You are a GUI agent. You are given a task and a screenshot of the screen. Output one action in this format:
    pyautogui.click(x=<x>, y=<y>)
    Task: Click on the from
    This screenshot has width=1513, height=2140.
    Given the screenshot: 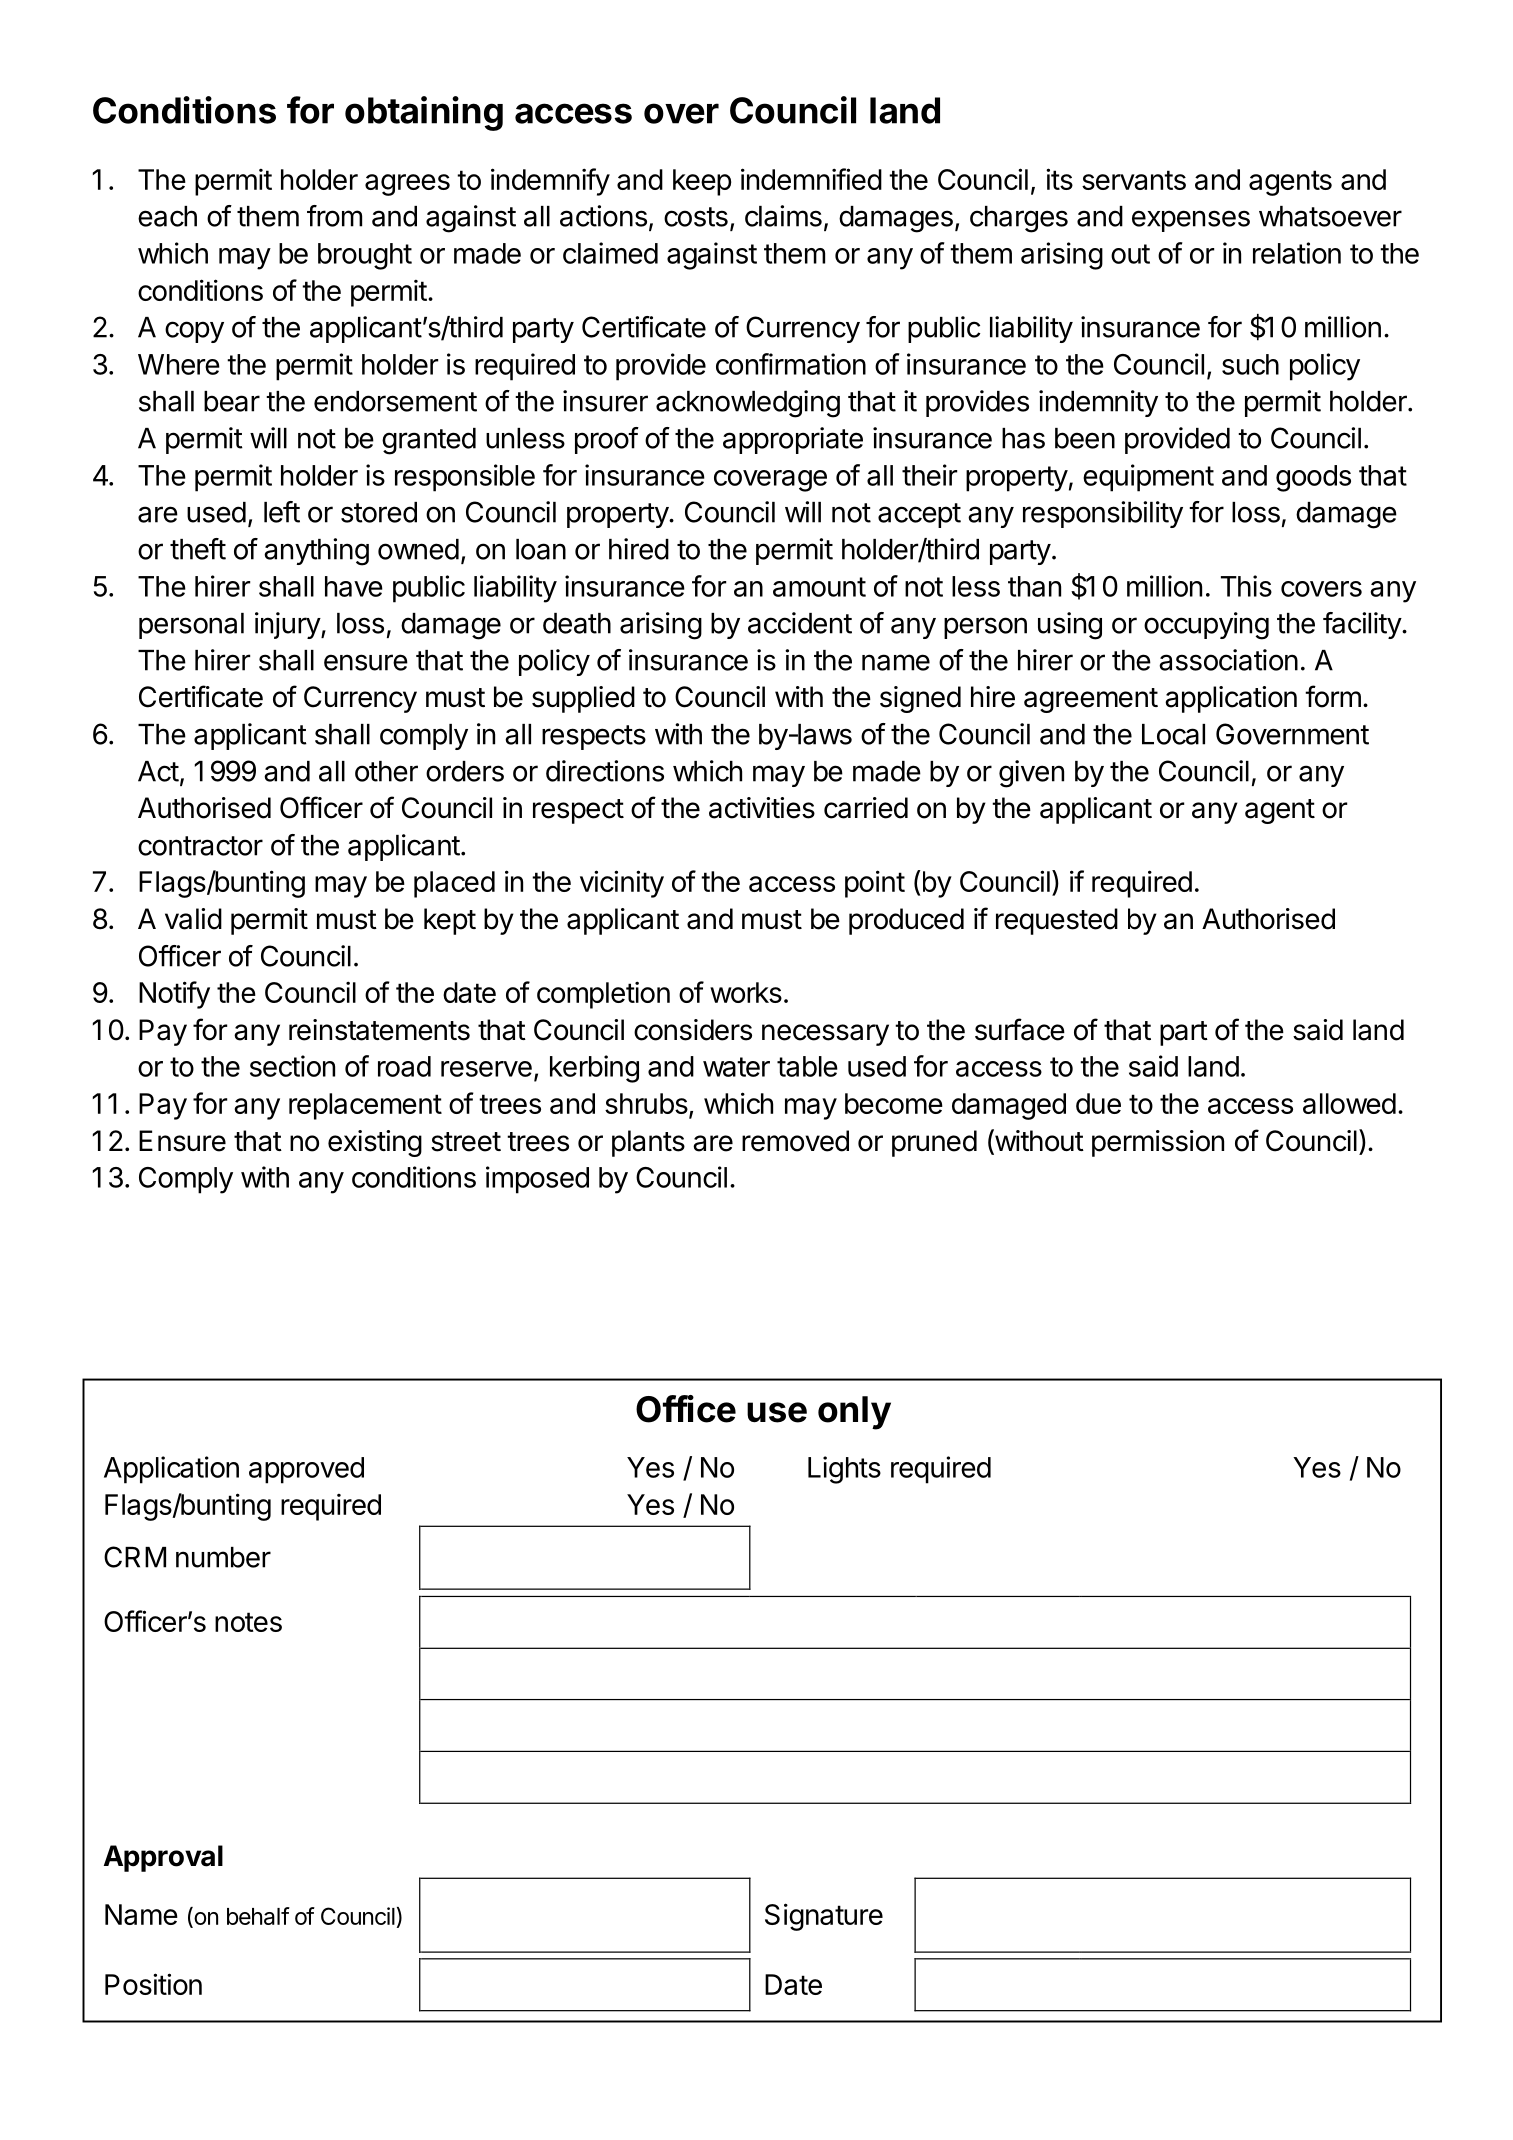 What is the action you would take?
    pyautogui.click(x=334, y=216)
